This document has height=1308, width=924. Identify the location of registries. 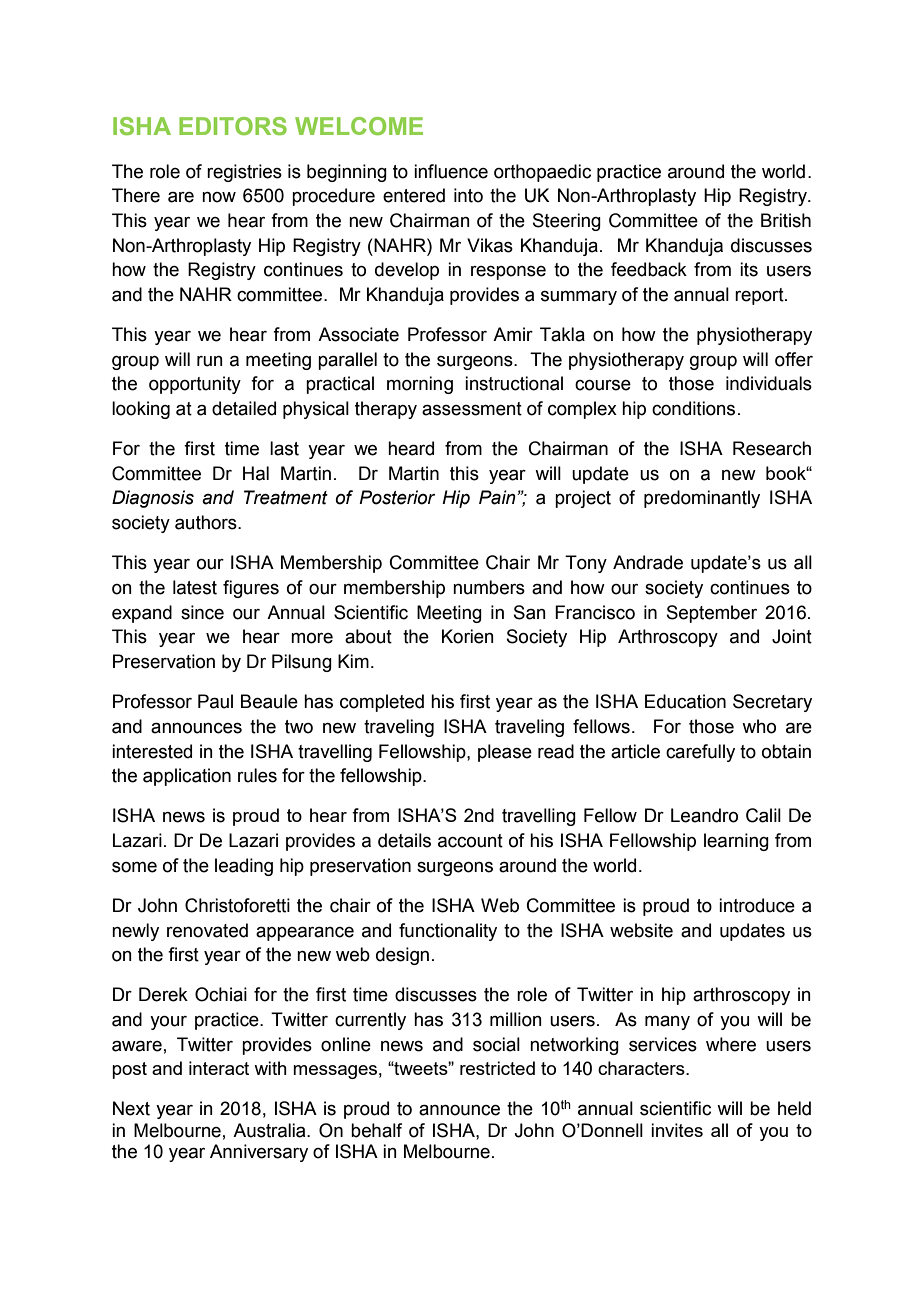
(244, 173).
